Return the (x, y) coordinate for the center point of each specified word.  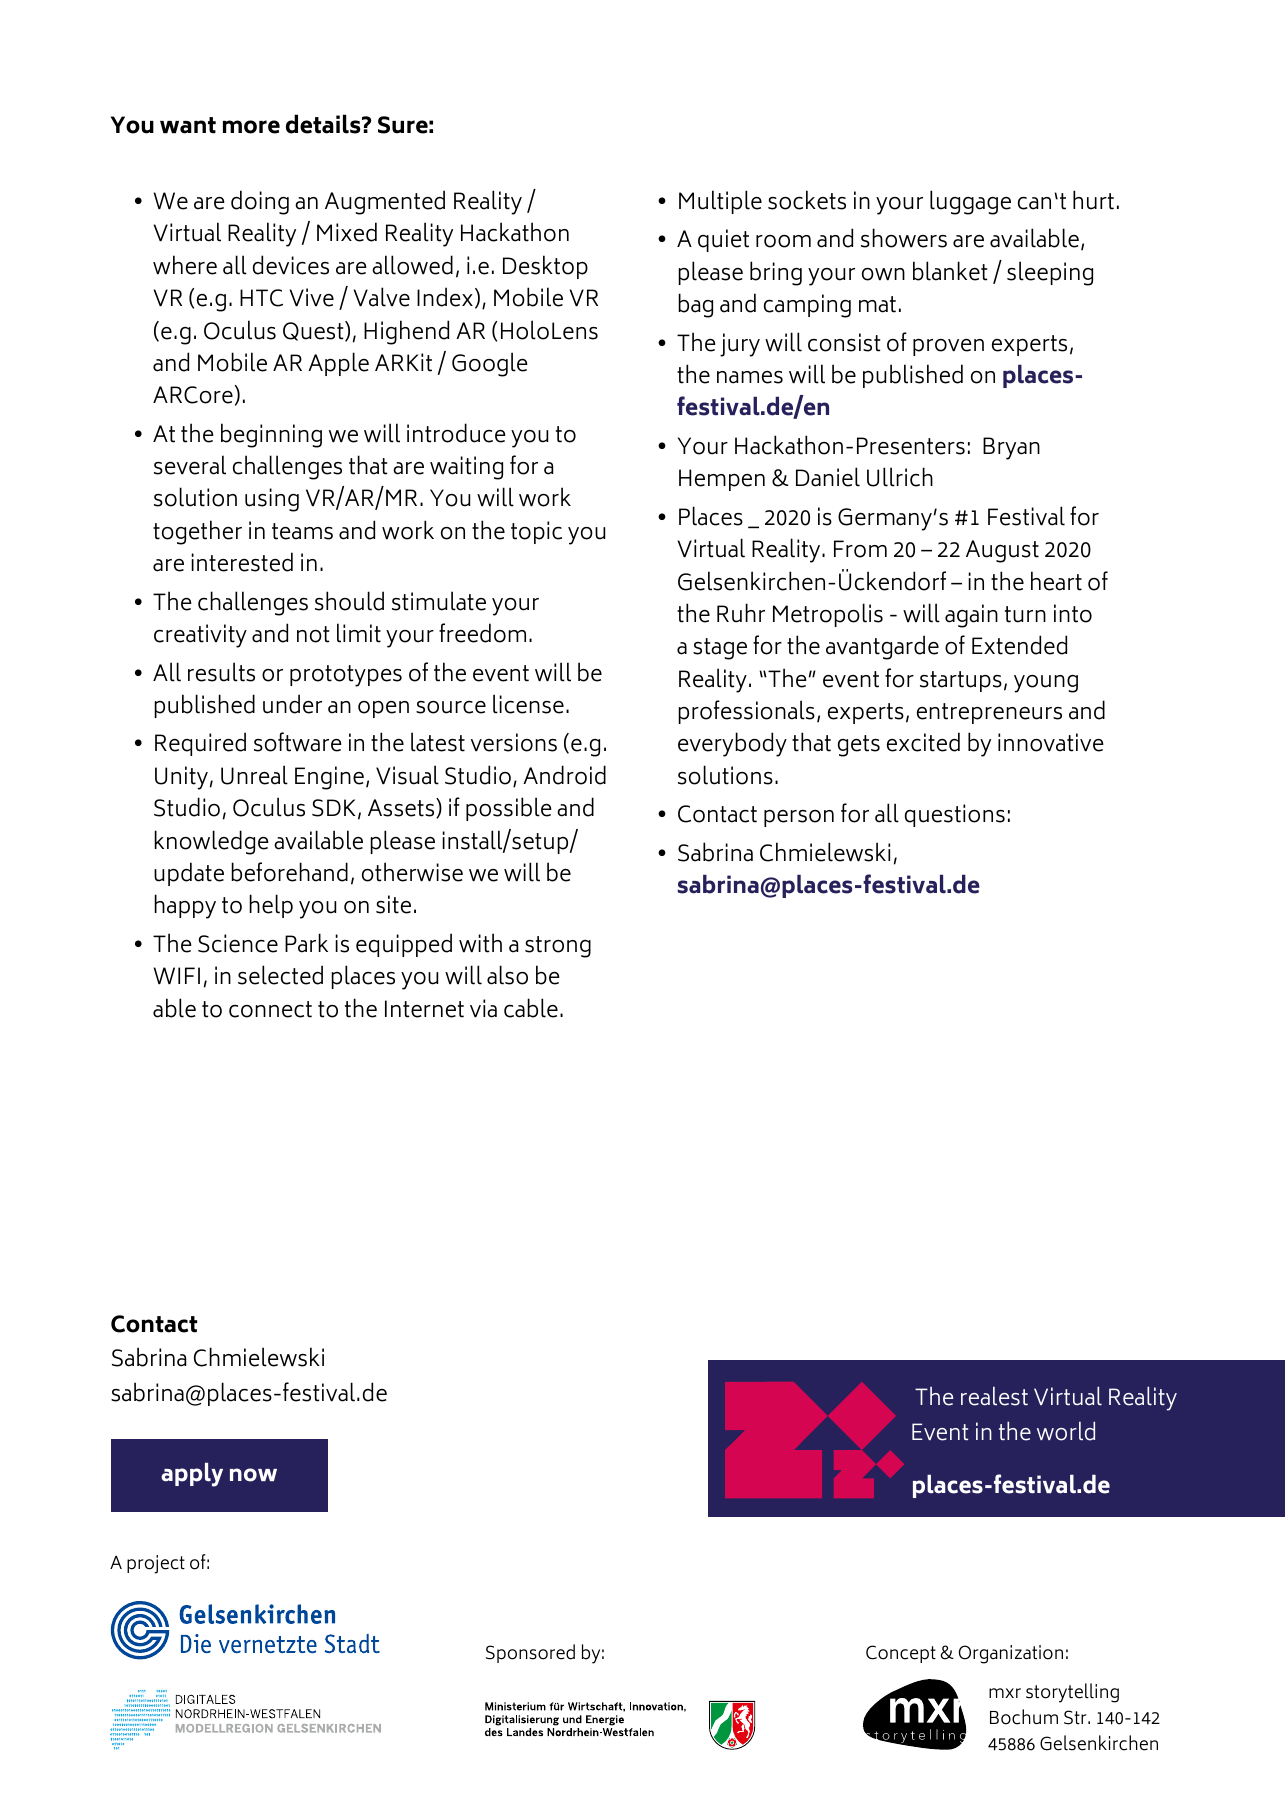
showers (904, 238)
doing (260, 202)
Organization (1011, 1654)
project (156, 1564)
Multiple (720, 202)
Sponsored (530, 1653)
